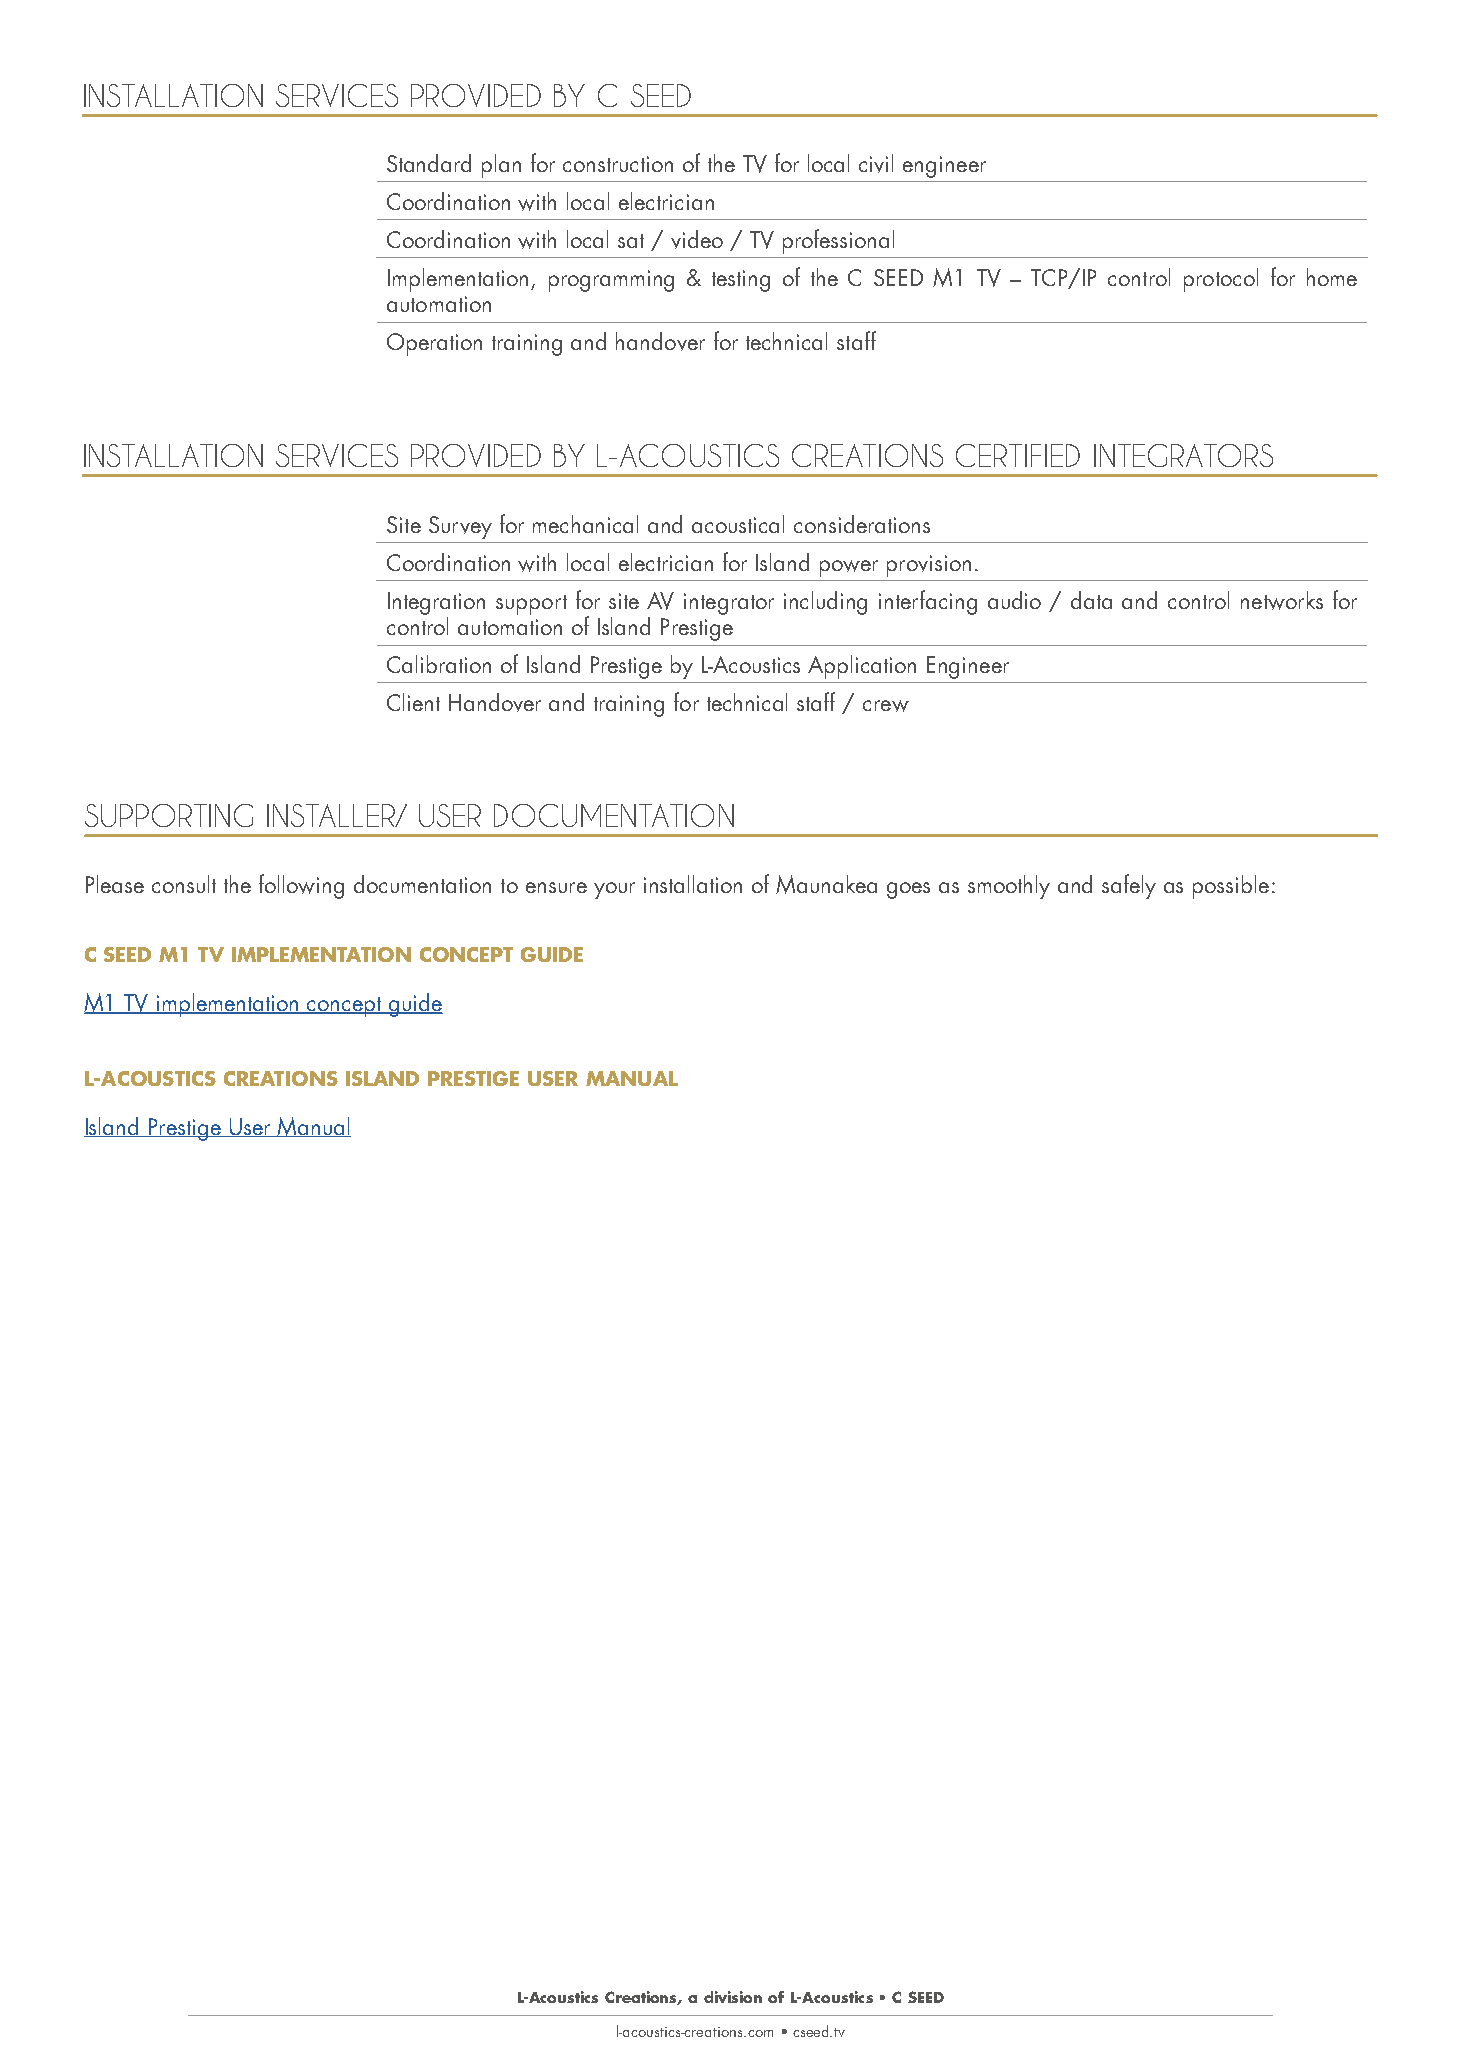  I want to click on including, so click(825, 603).
